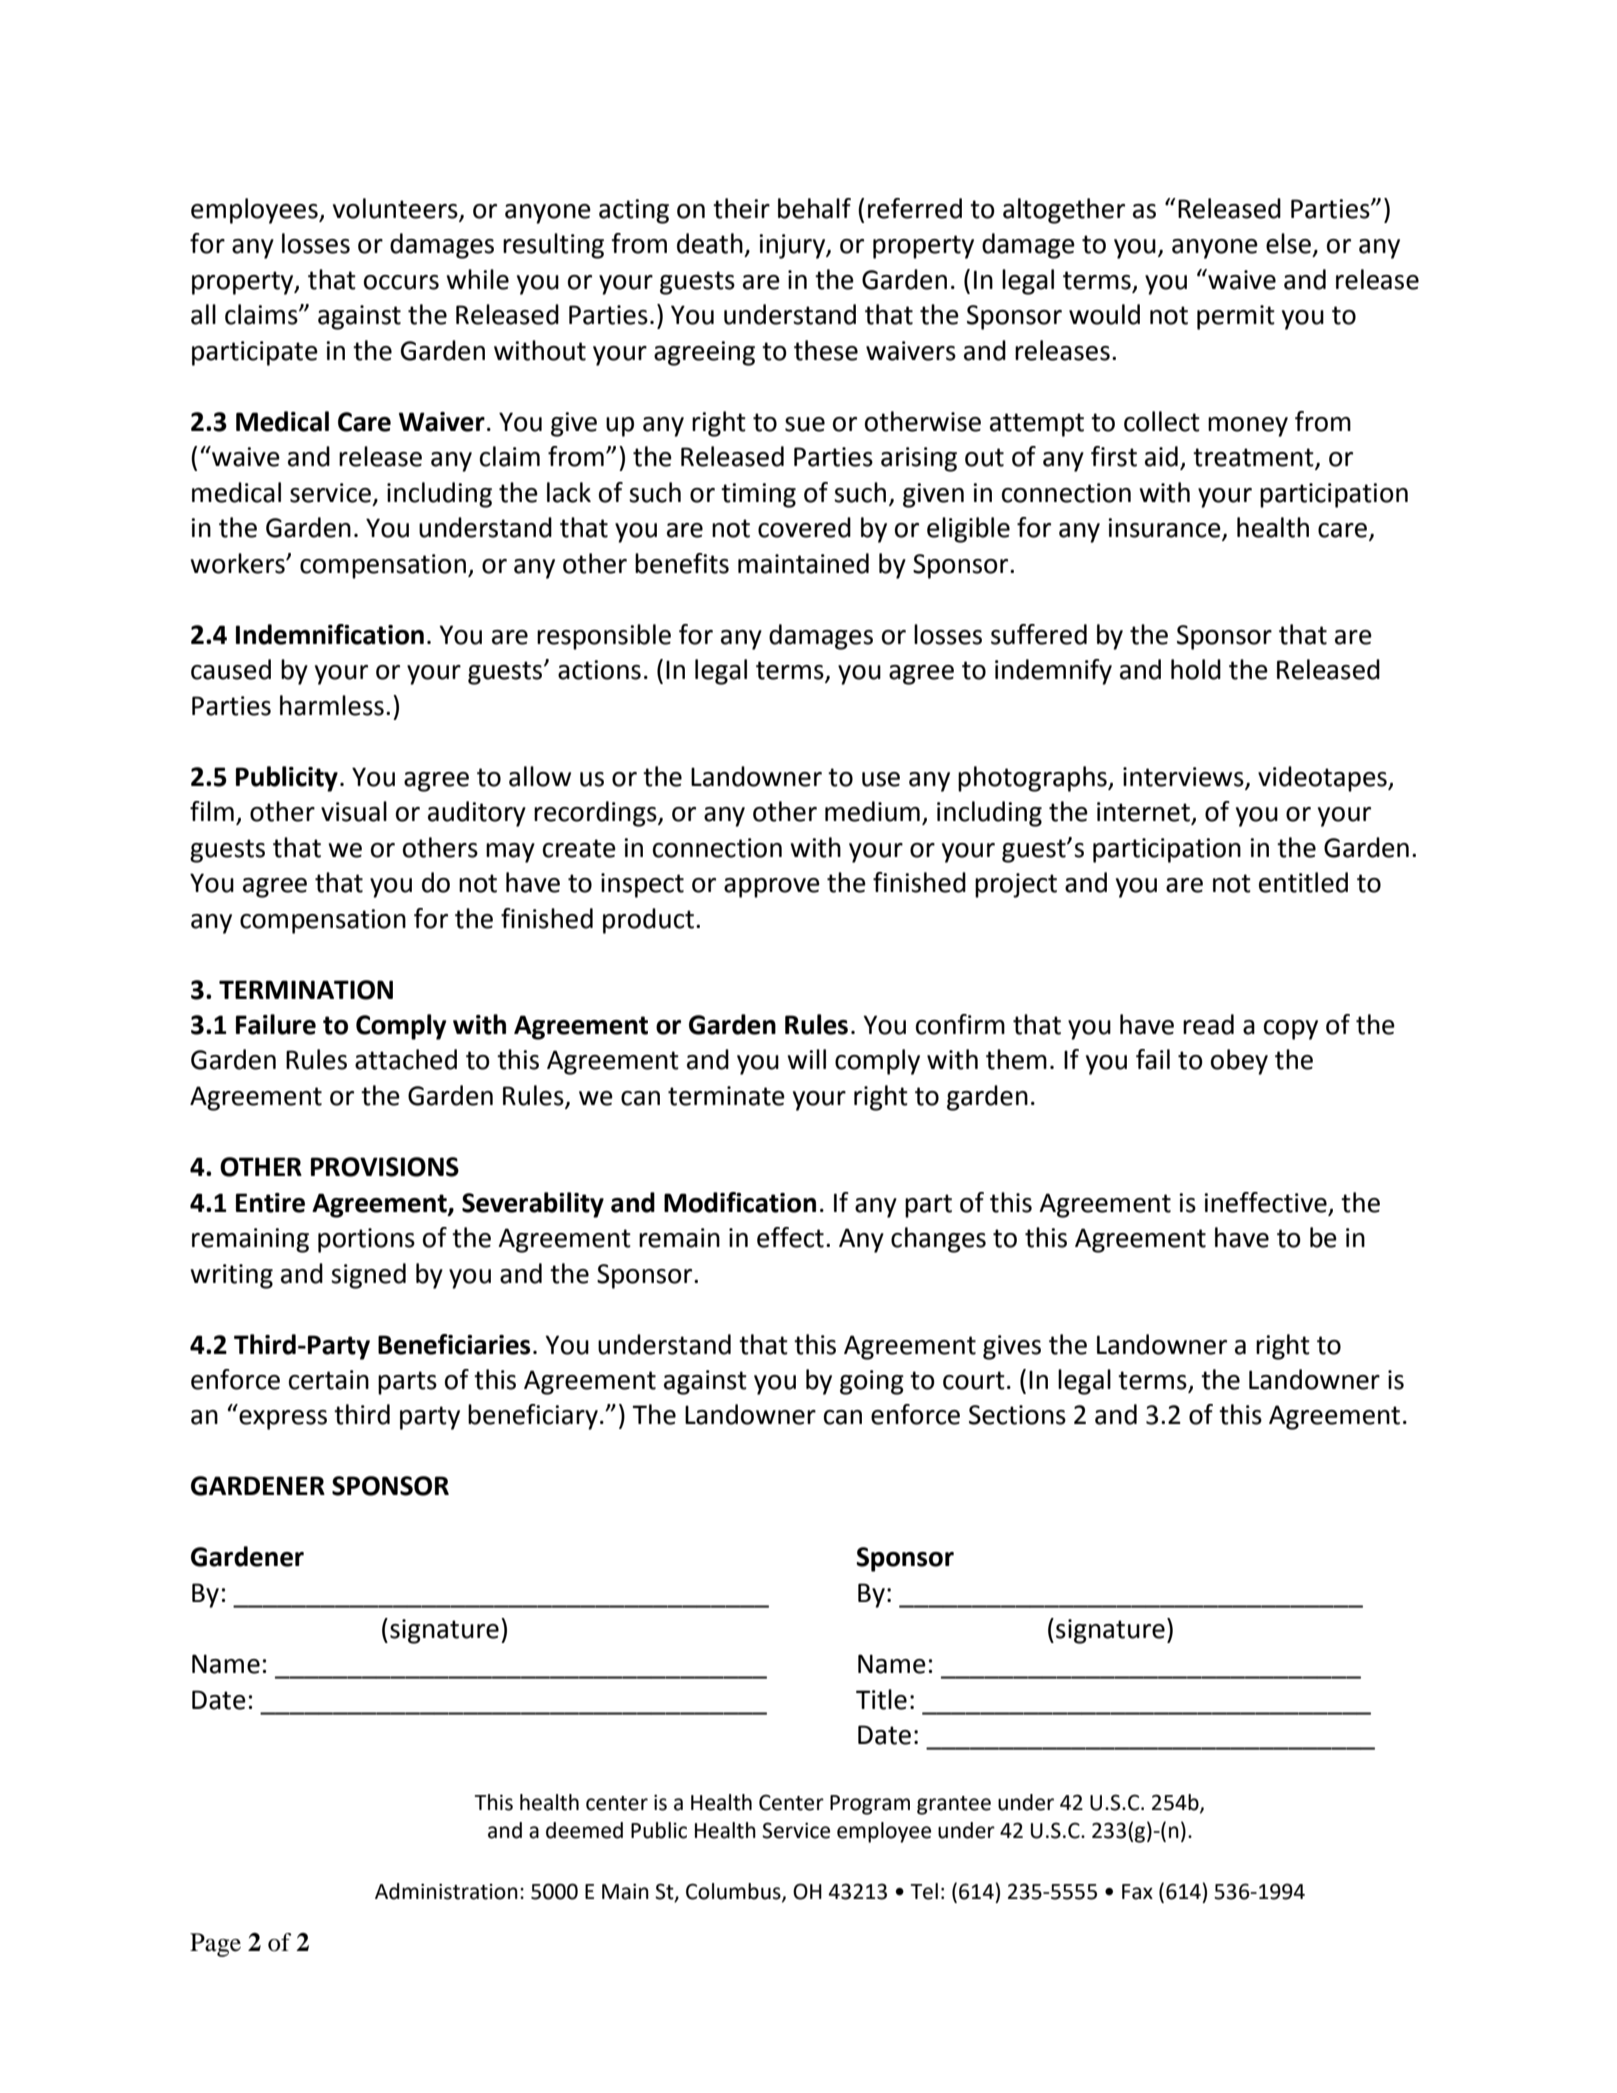  Describe the element at coordinates (401, 282) in the page. I see `occurs` at that location.
